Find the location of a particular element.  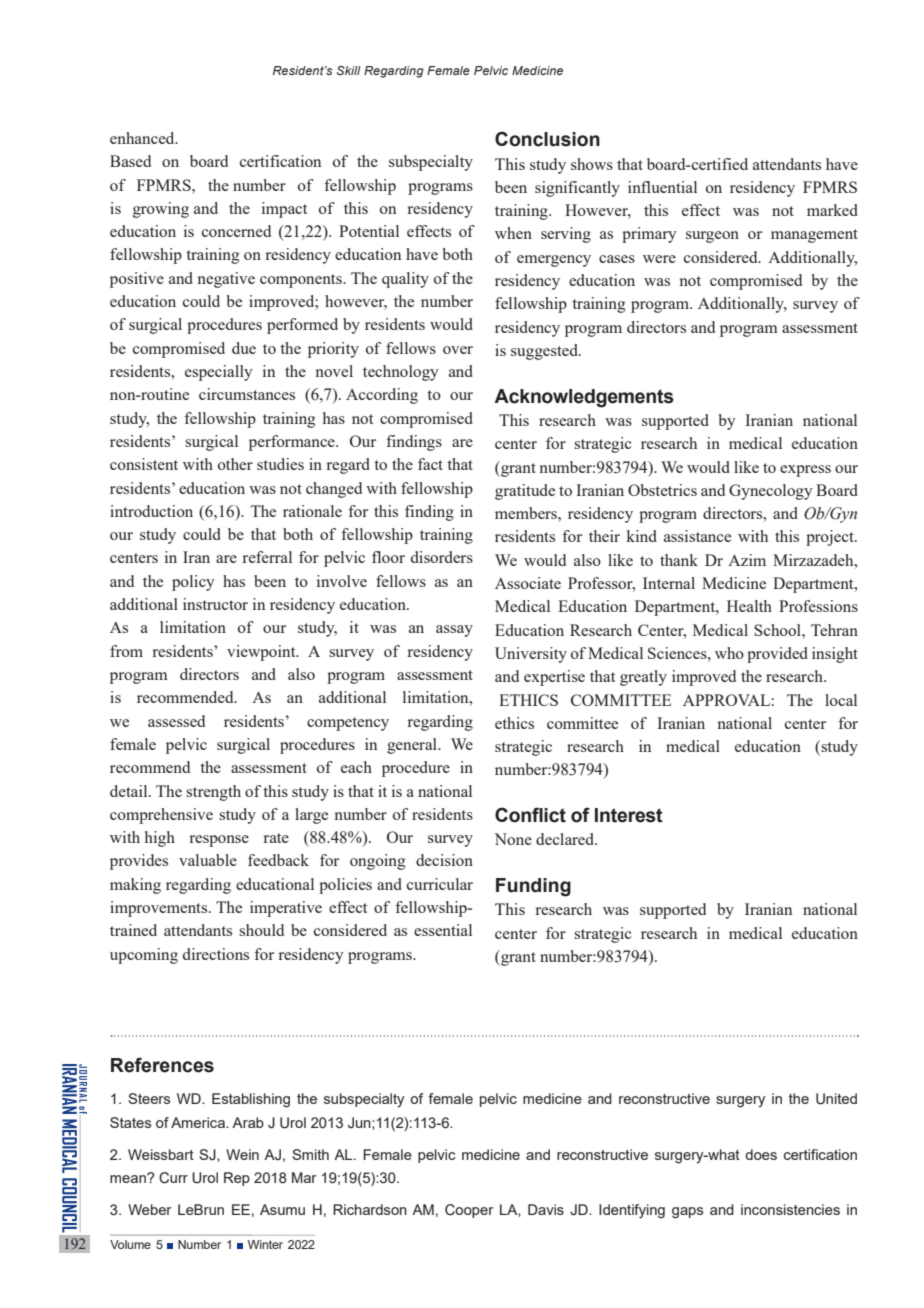

influential is located at coordinates (662, 187).
